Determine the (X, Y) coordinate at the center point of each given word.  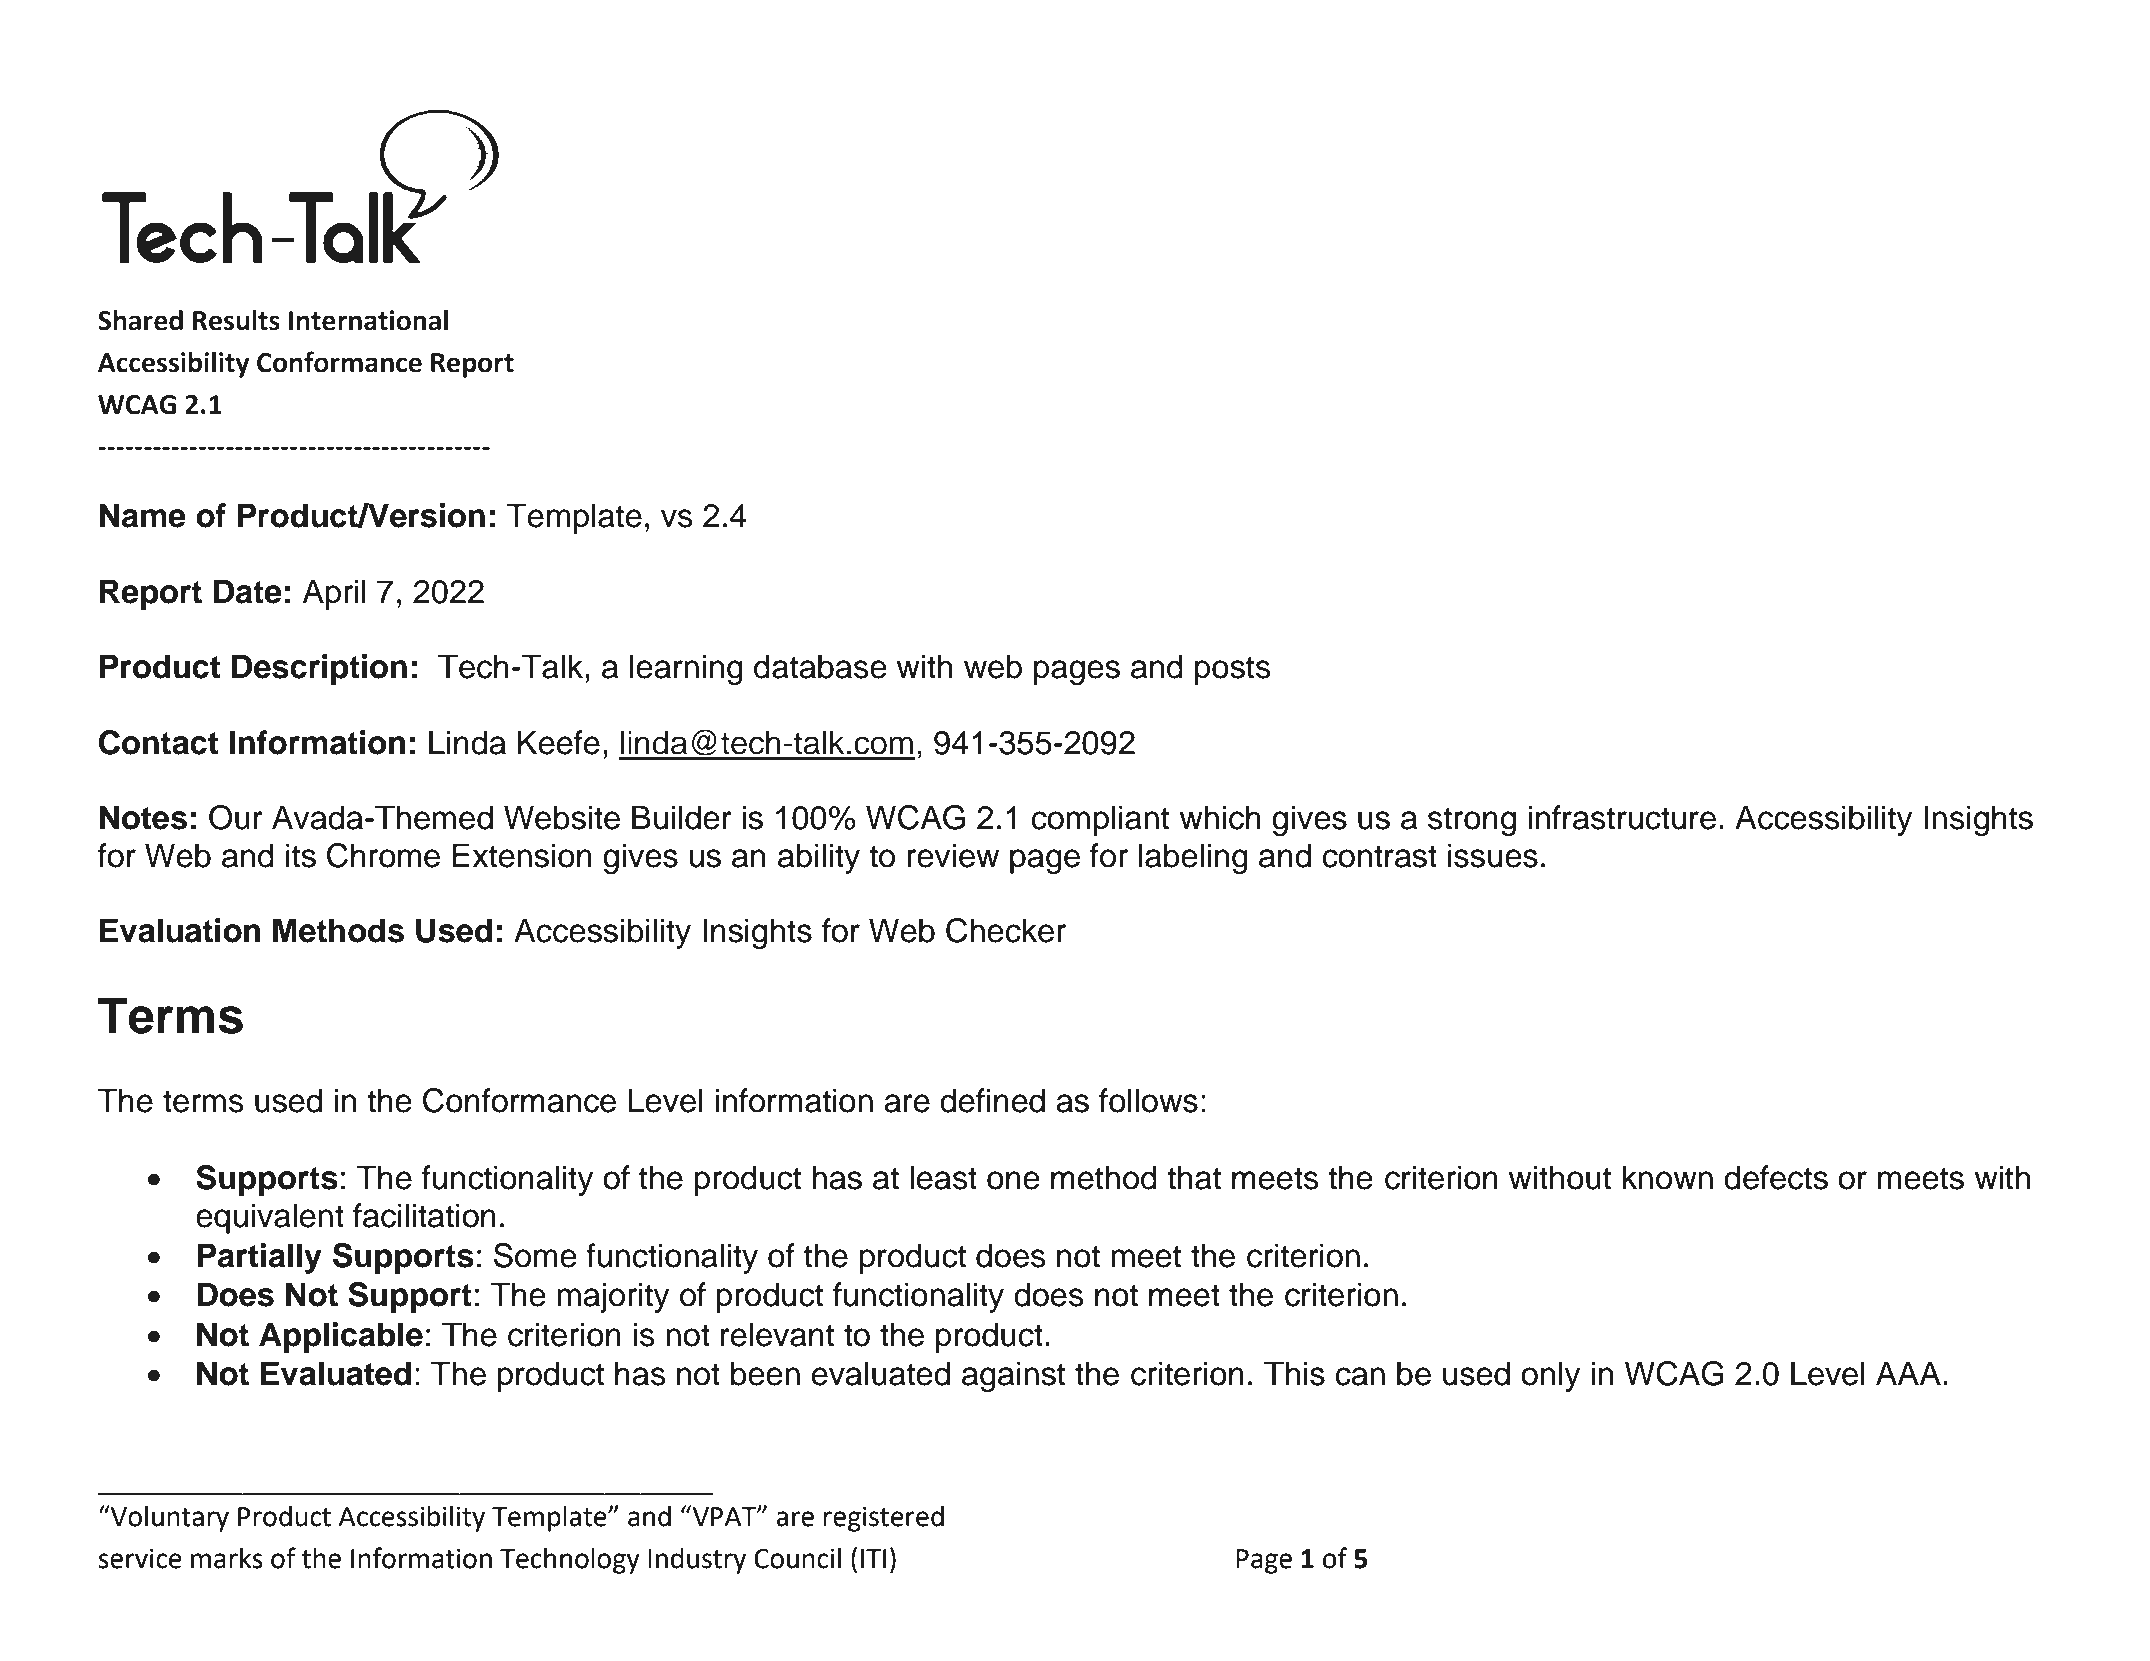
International (368, 320)
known (1668, 1177)
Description (319, 669)
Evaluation (180, 930)
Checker (1006, 930)
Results (236, 320)
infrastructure (1622, 817)
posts (1233, 670)
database (820, 666)
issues (1493, 855)
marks (227, 1558)
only (1551, 1376)
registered (883, 1519)
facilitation (424, 1215)
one (1013, 1180)
